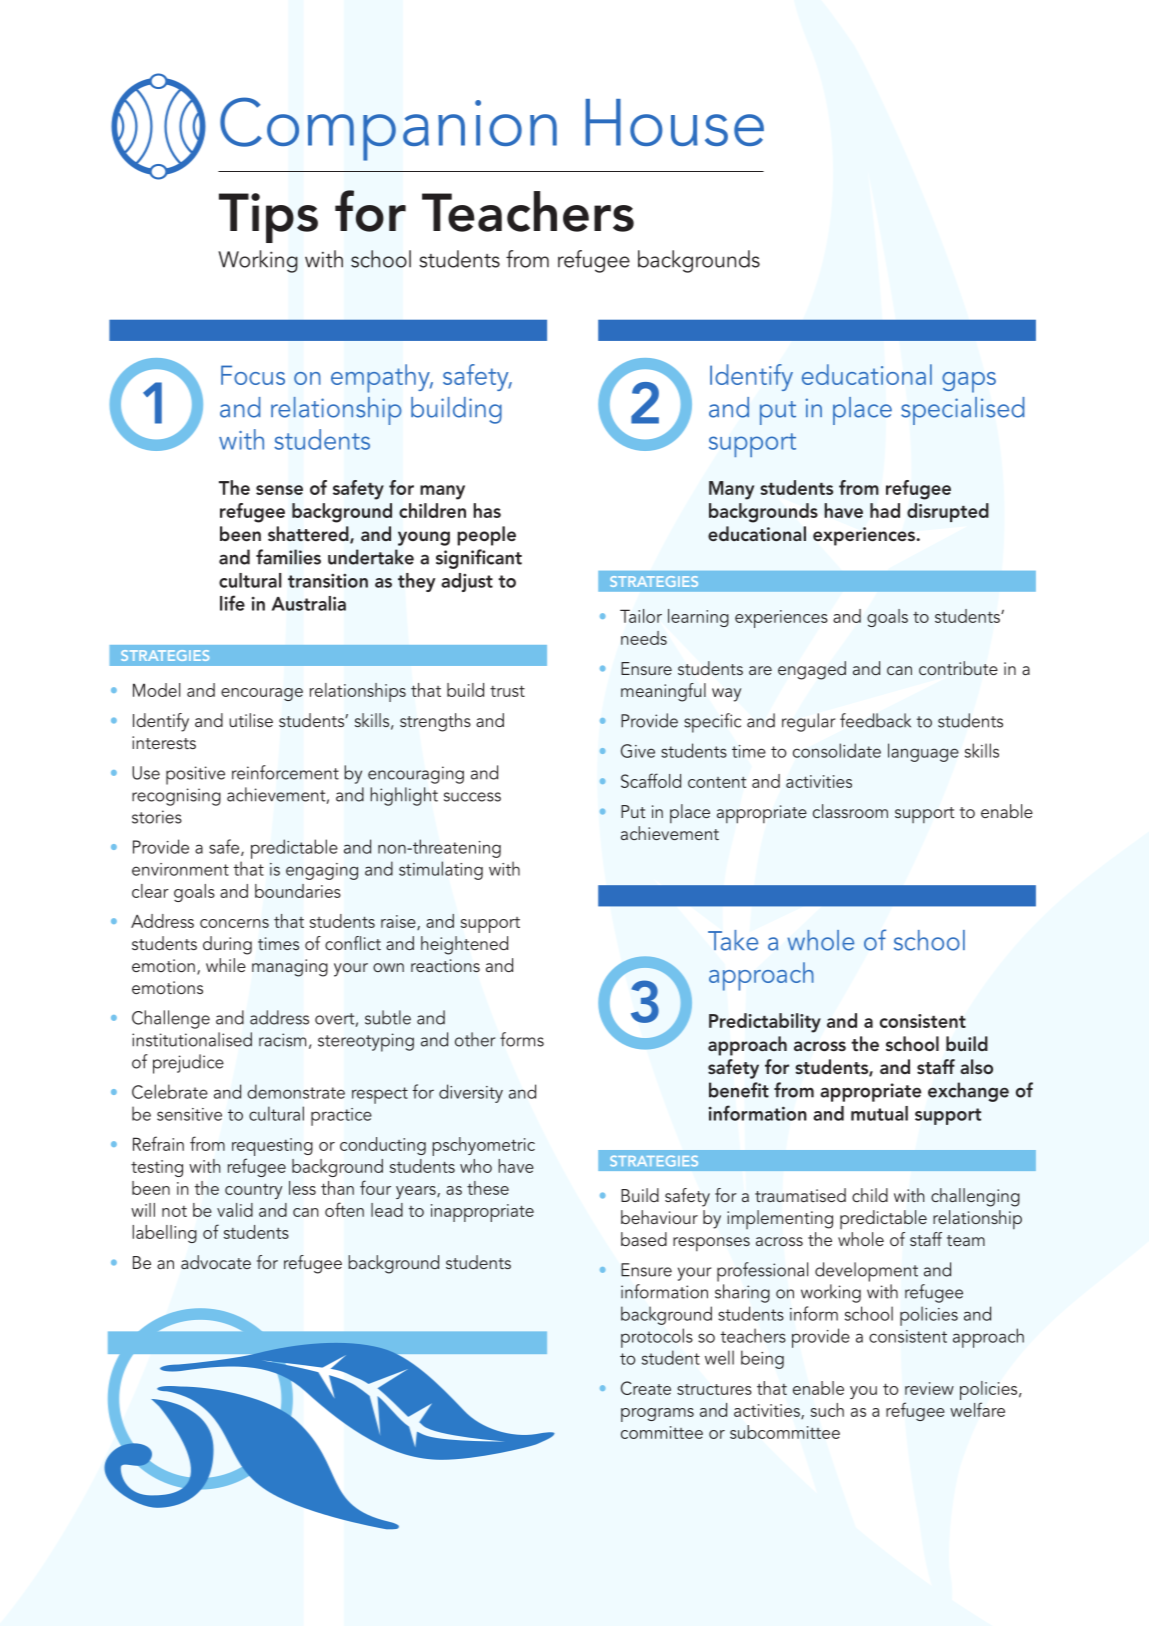 The width and height of the screenshot is (1149, 1626). I want to click on gaps, so click(969, 382).
